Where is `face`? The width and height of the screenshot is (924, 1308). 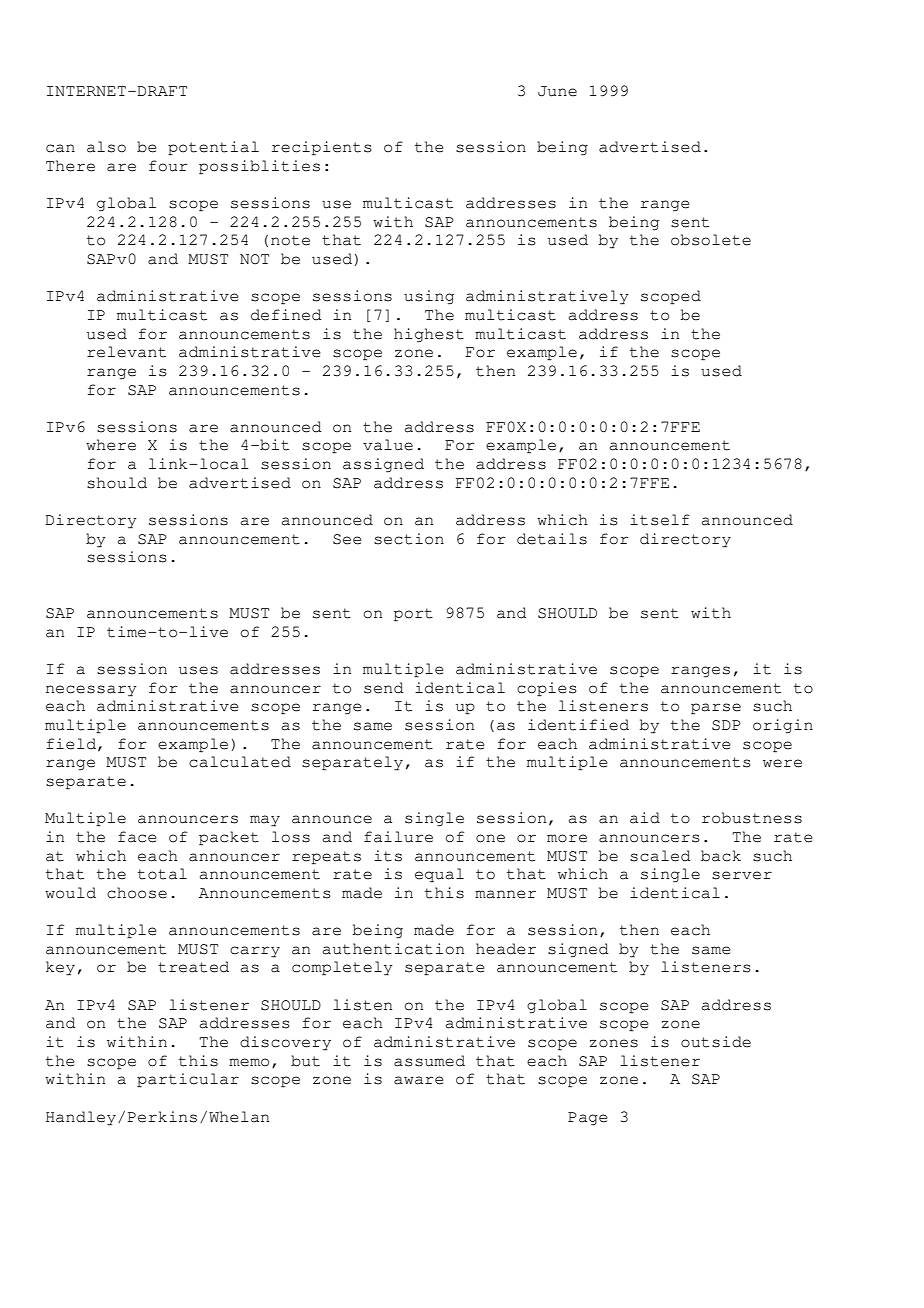
face is located at coordinates (137, 837).
